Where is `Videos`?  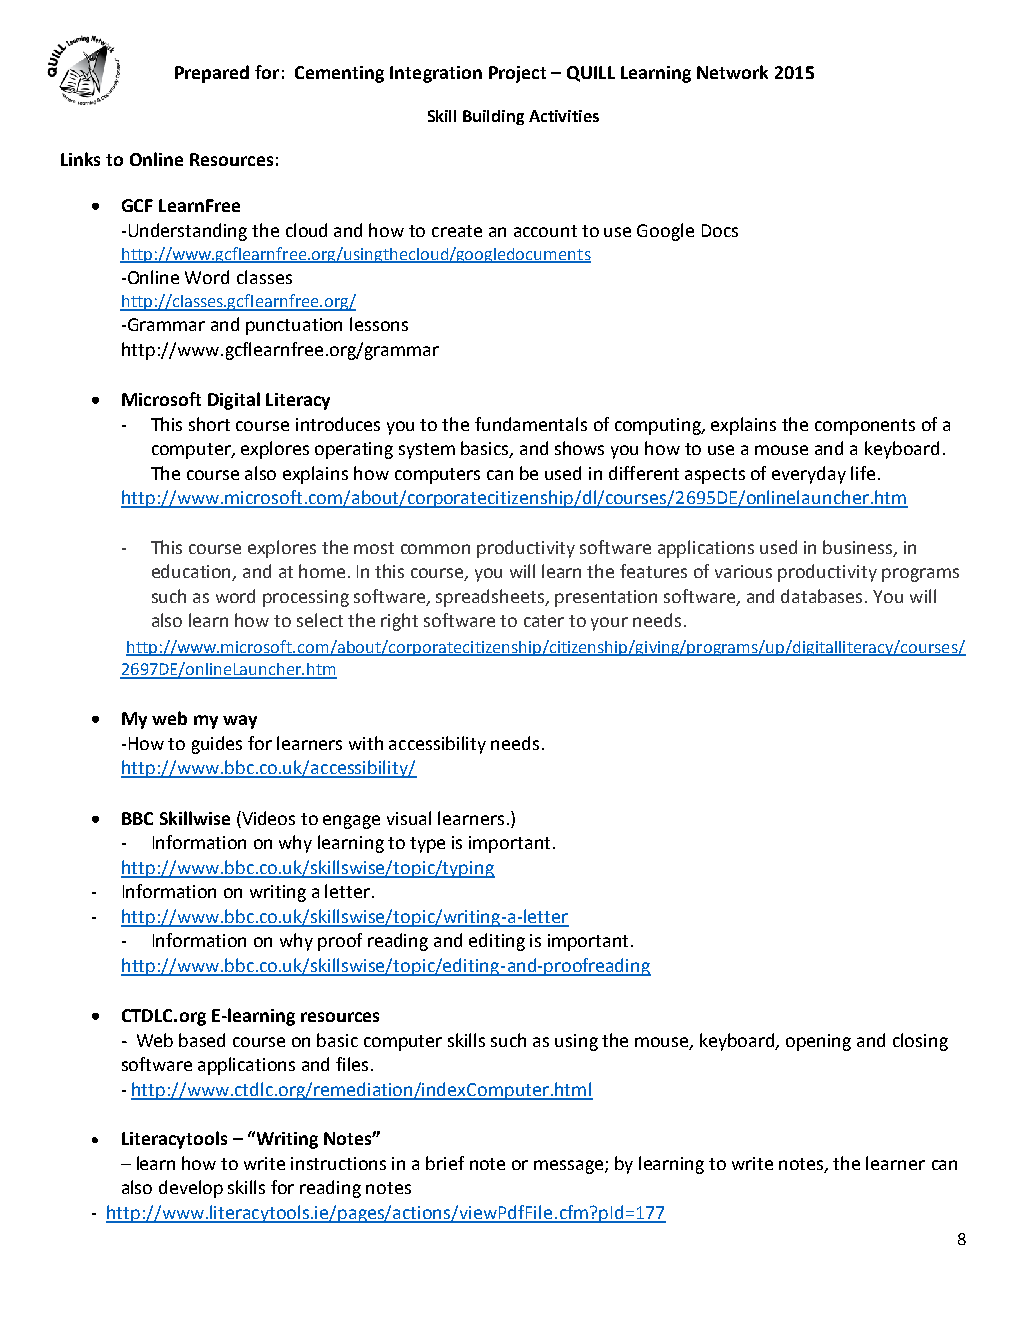 Videos is located at coordinates (267, 818).
